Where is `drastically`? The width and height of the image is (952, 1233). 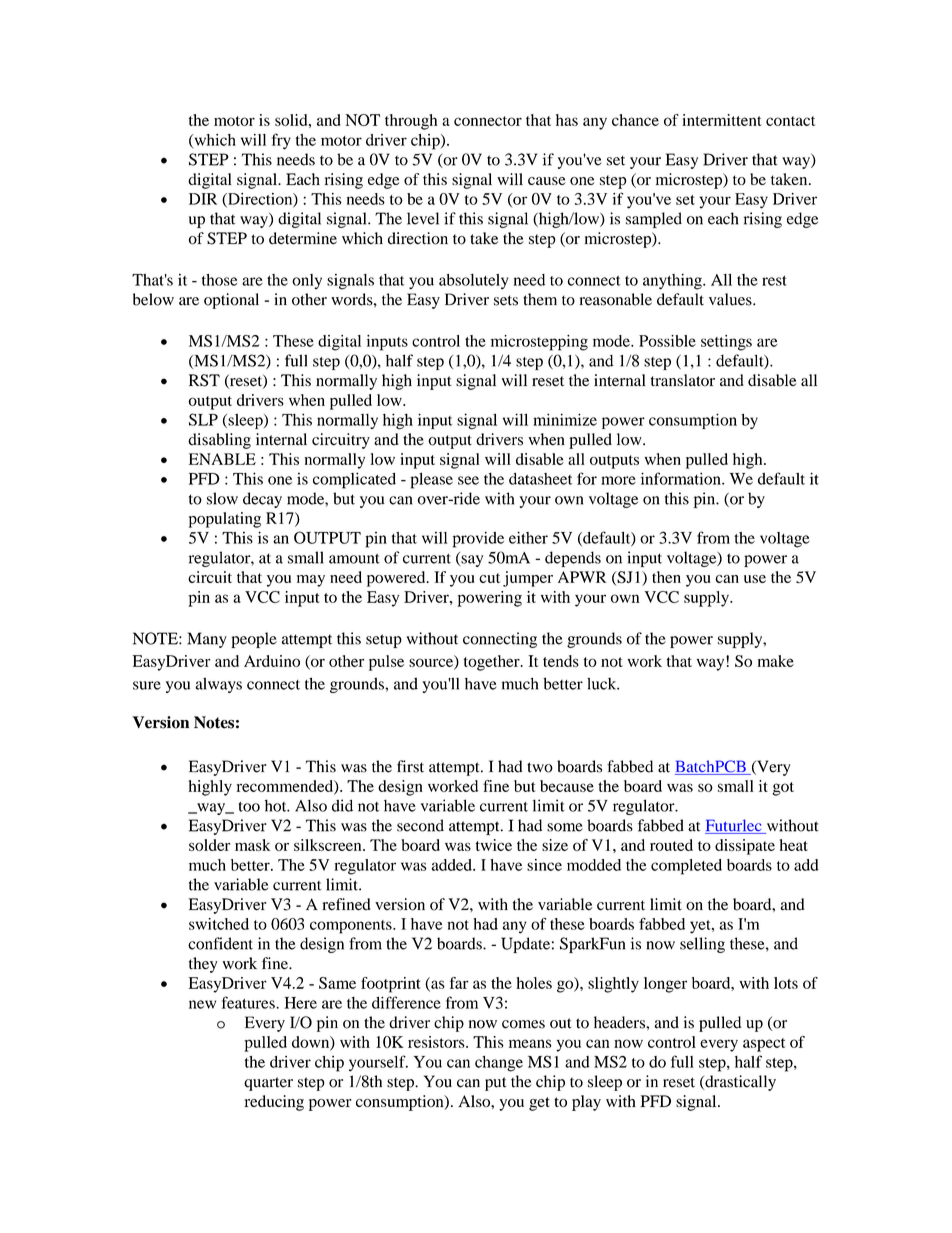 drastically is located at coordinates (739, 1083).
